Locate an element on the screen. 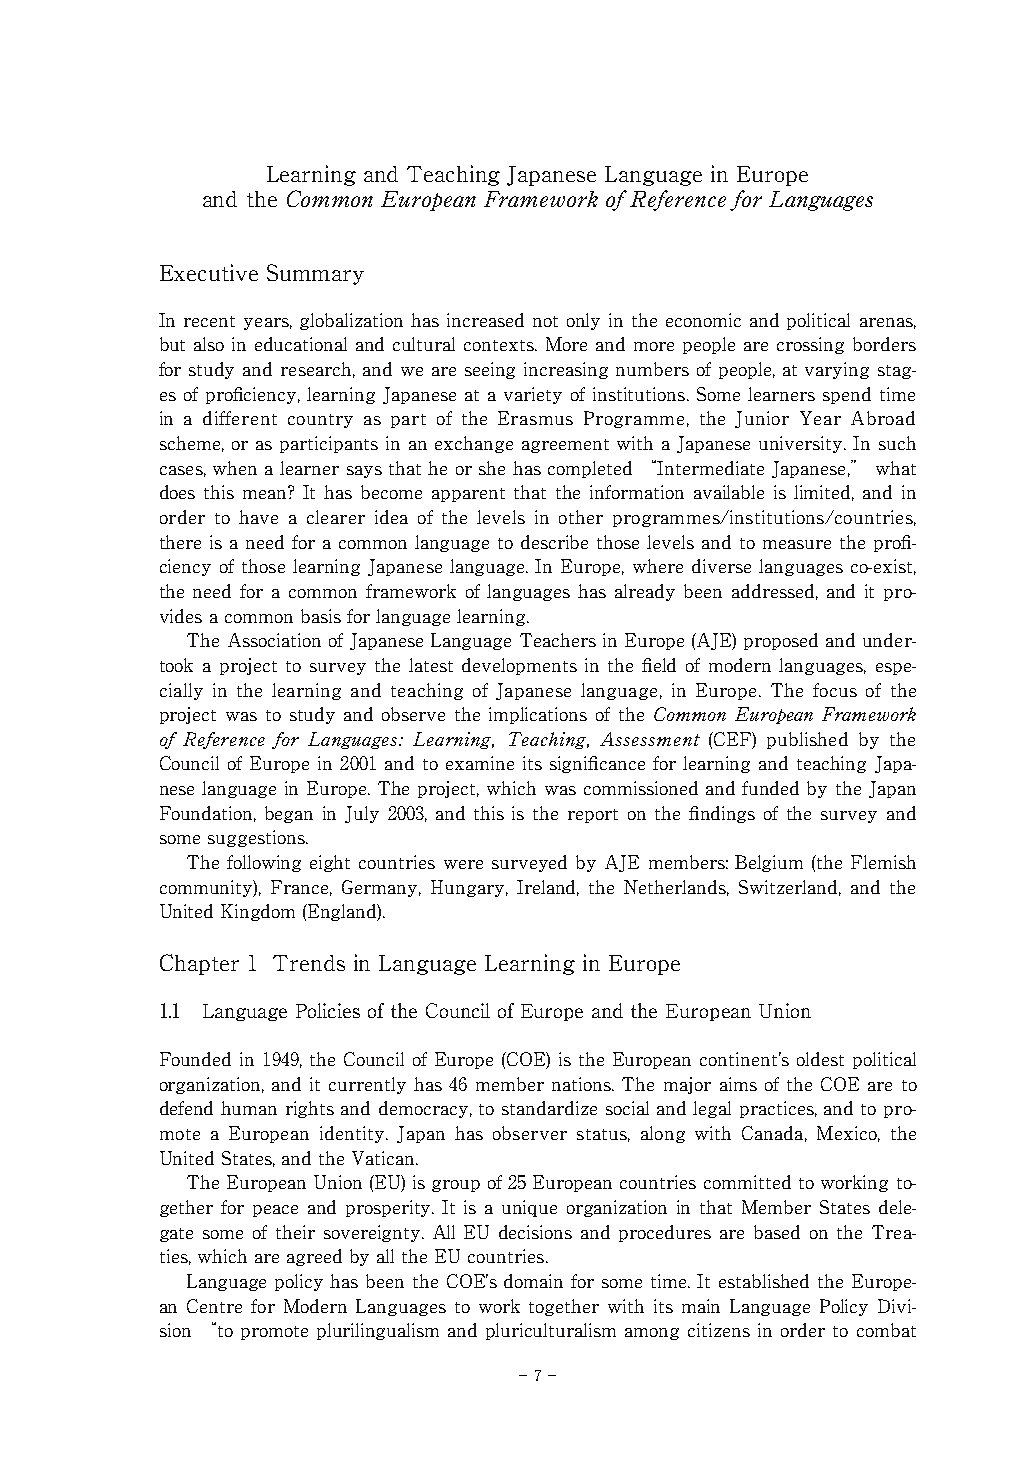 The width and height of the screenshot is (1035, 1464). proposed is located at coordinates (781, 641).
